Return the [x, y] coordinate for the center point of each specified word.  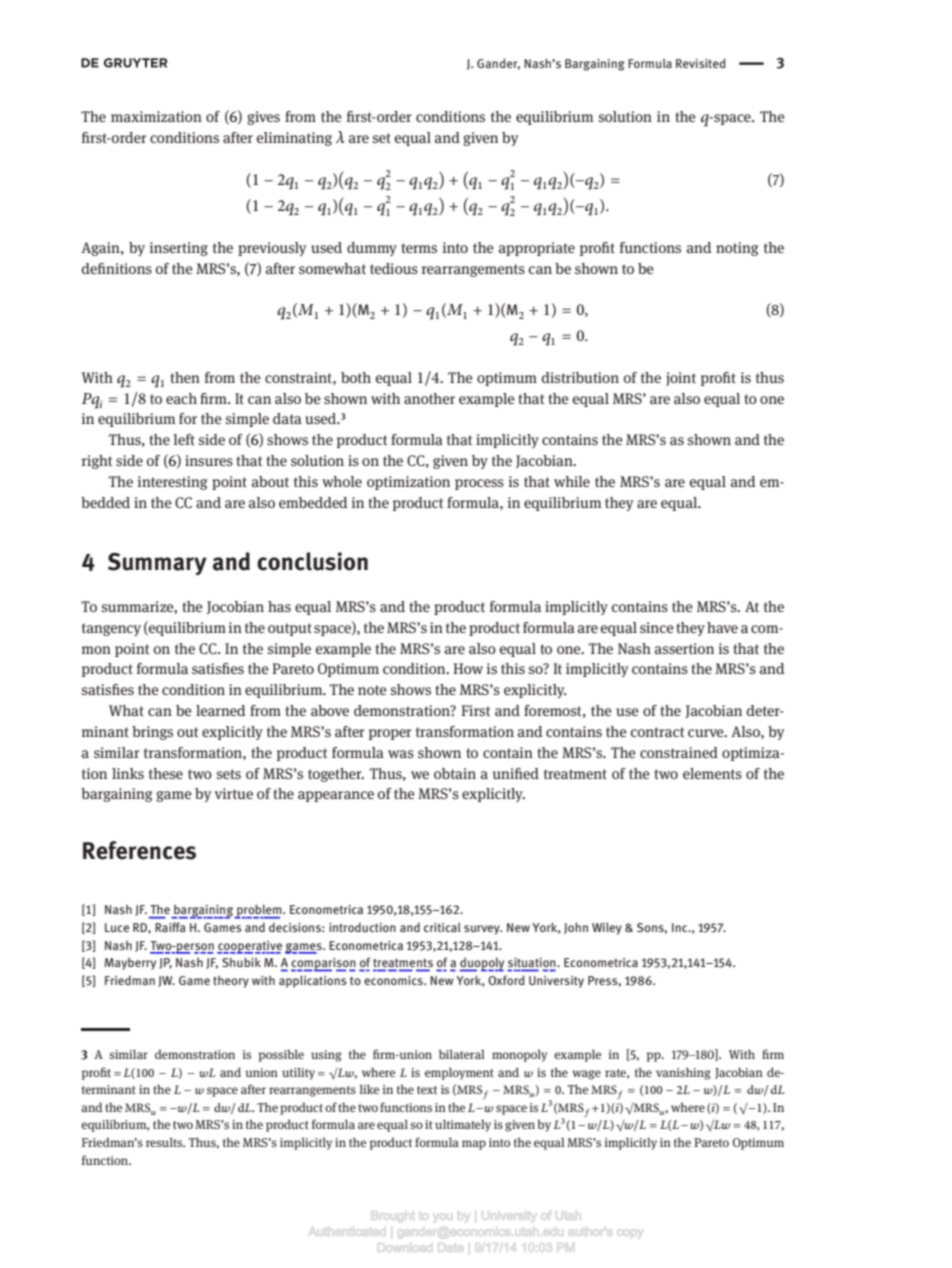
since [657, 627]
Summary [157, 564]
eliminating [294, 139]
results [165, 1142]
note [372, 690]
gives [263, 118]
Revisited [701, 63]
